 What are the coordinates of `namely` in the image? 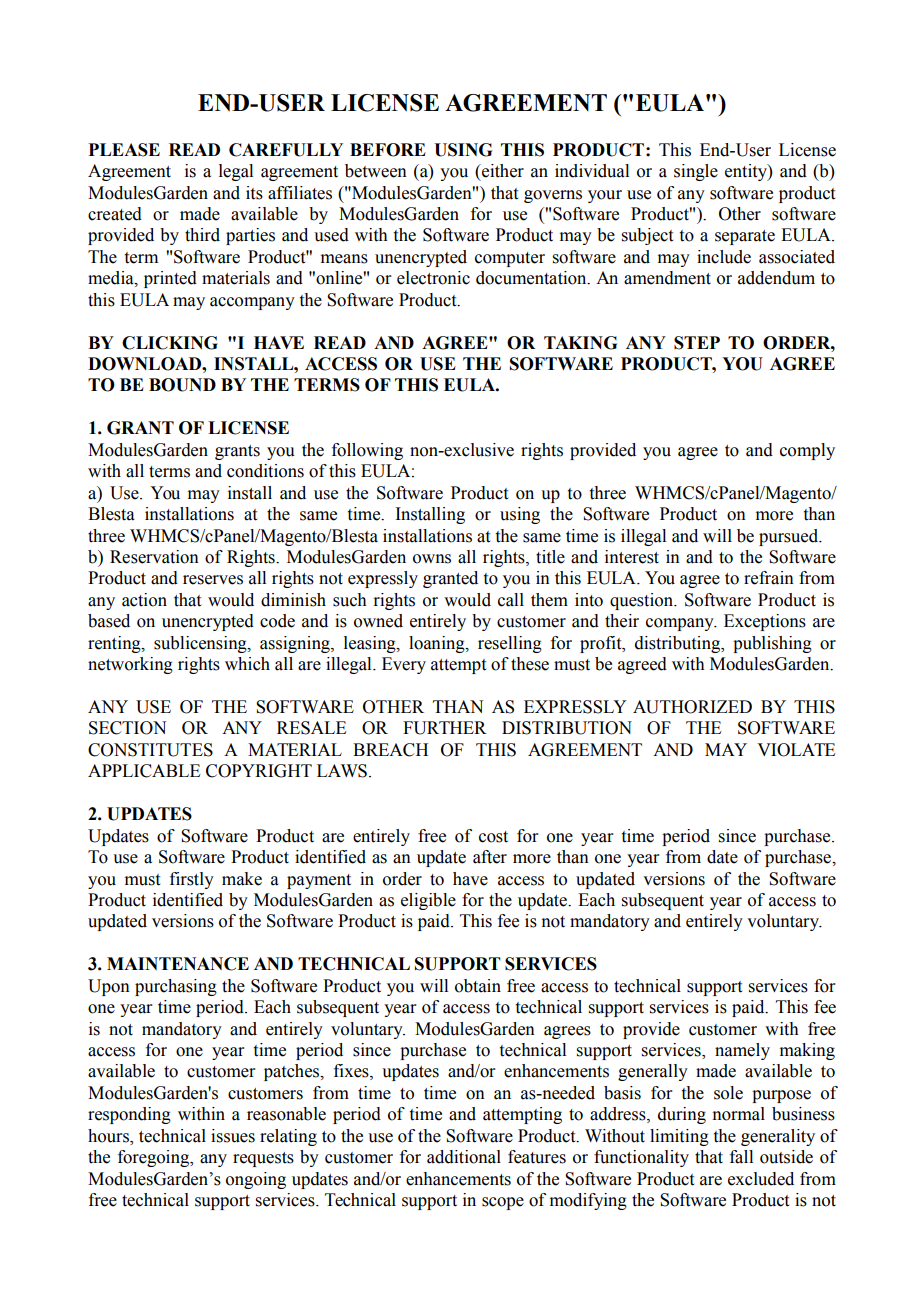 It's located at (742, 1051).
